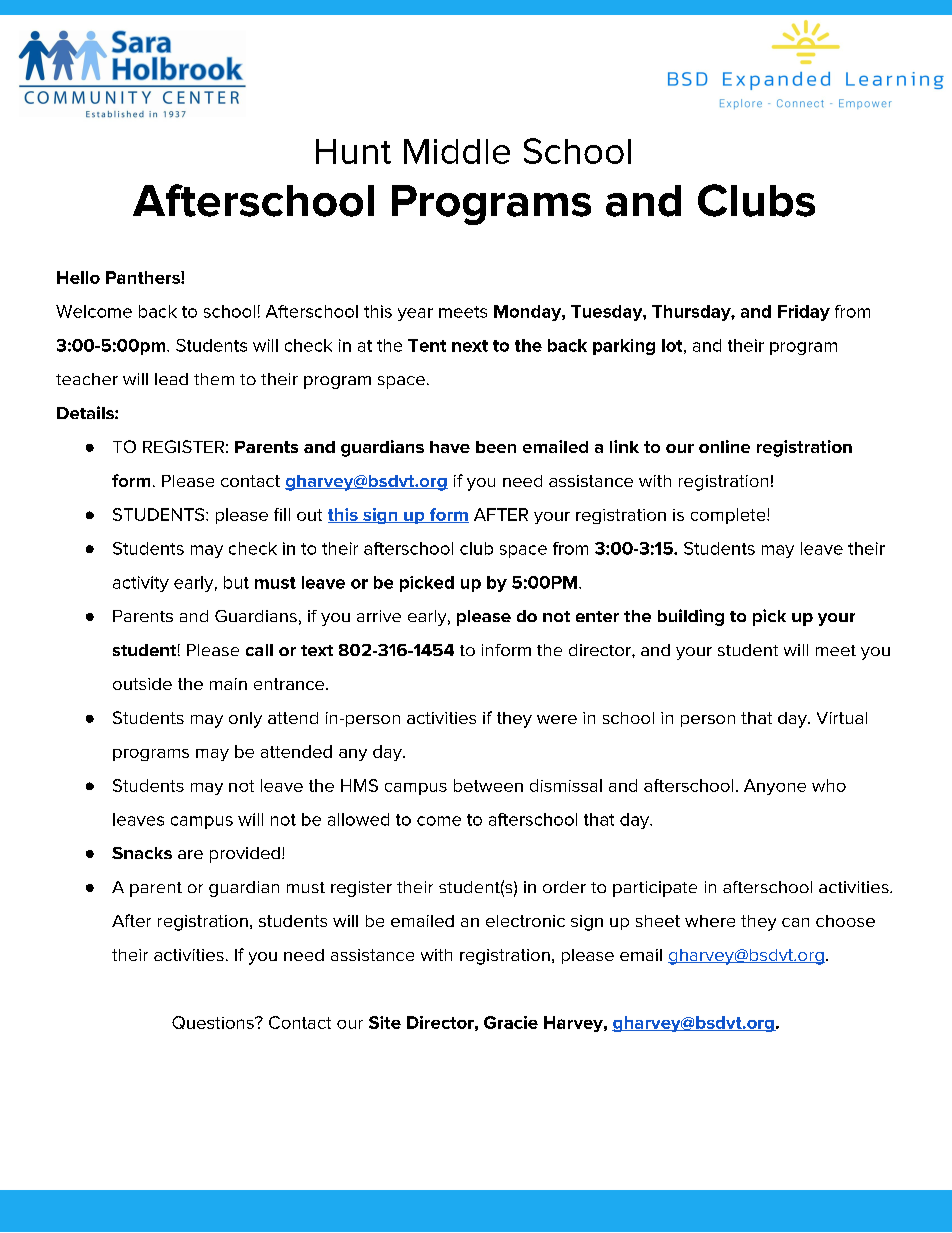 This screenshot has width=952, height=1233. I want to click on have, so click(450, 447).
